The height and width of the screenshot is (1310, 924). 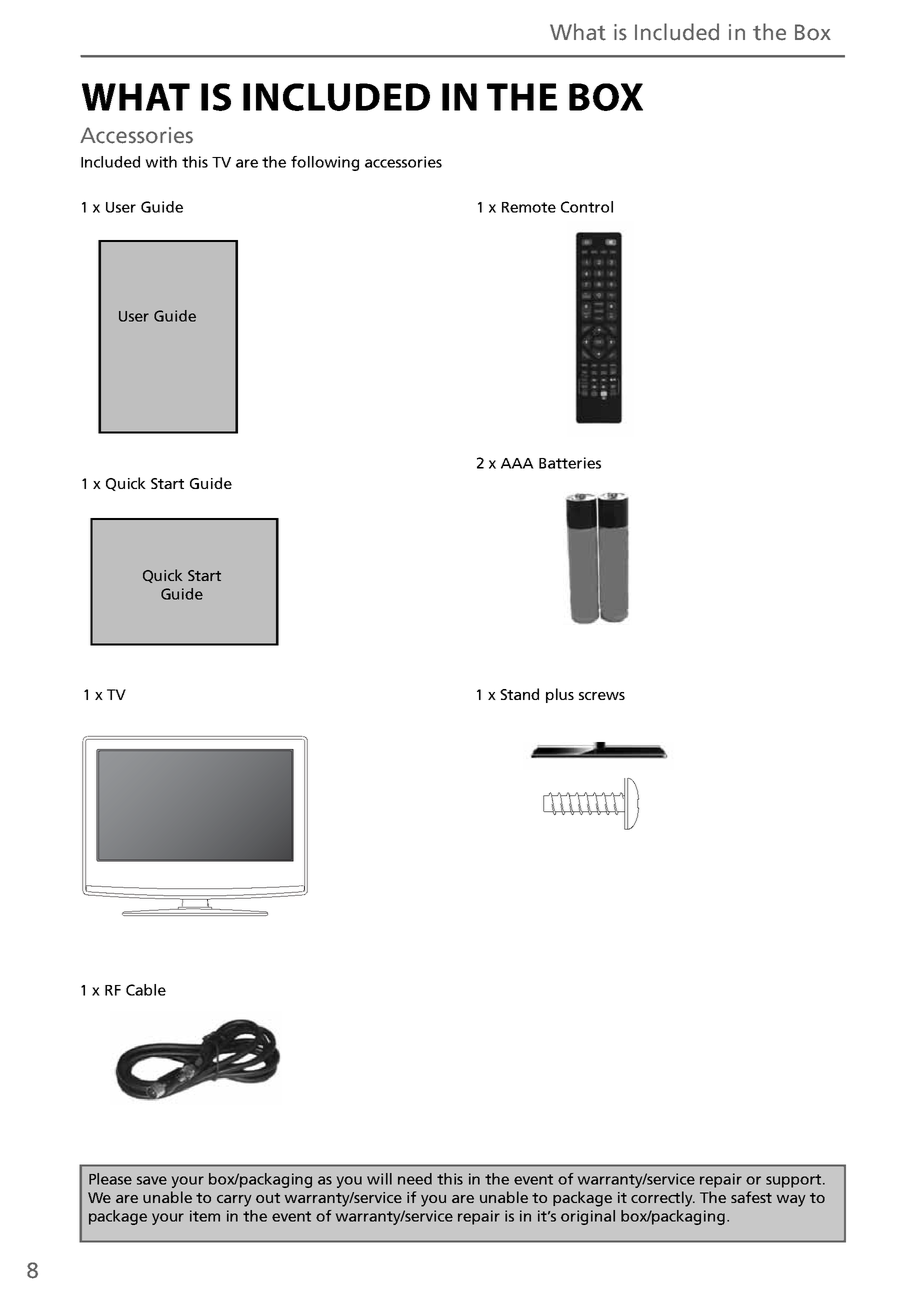 What do you see at coordinates (205, 1216) in the screenshot?
I see `item` at bounding box center [205, 1216].
